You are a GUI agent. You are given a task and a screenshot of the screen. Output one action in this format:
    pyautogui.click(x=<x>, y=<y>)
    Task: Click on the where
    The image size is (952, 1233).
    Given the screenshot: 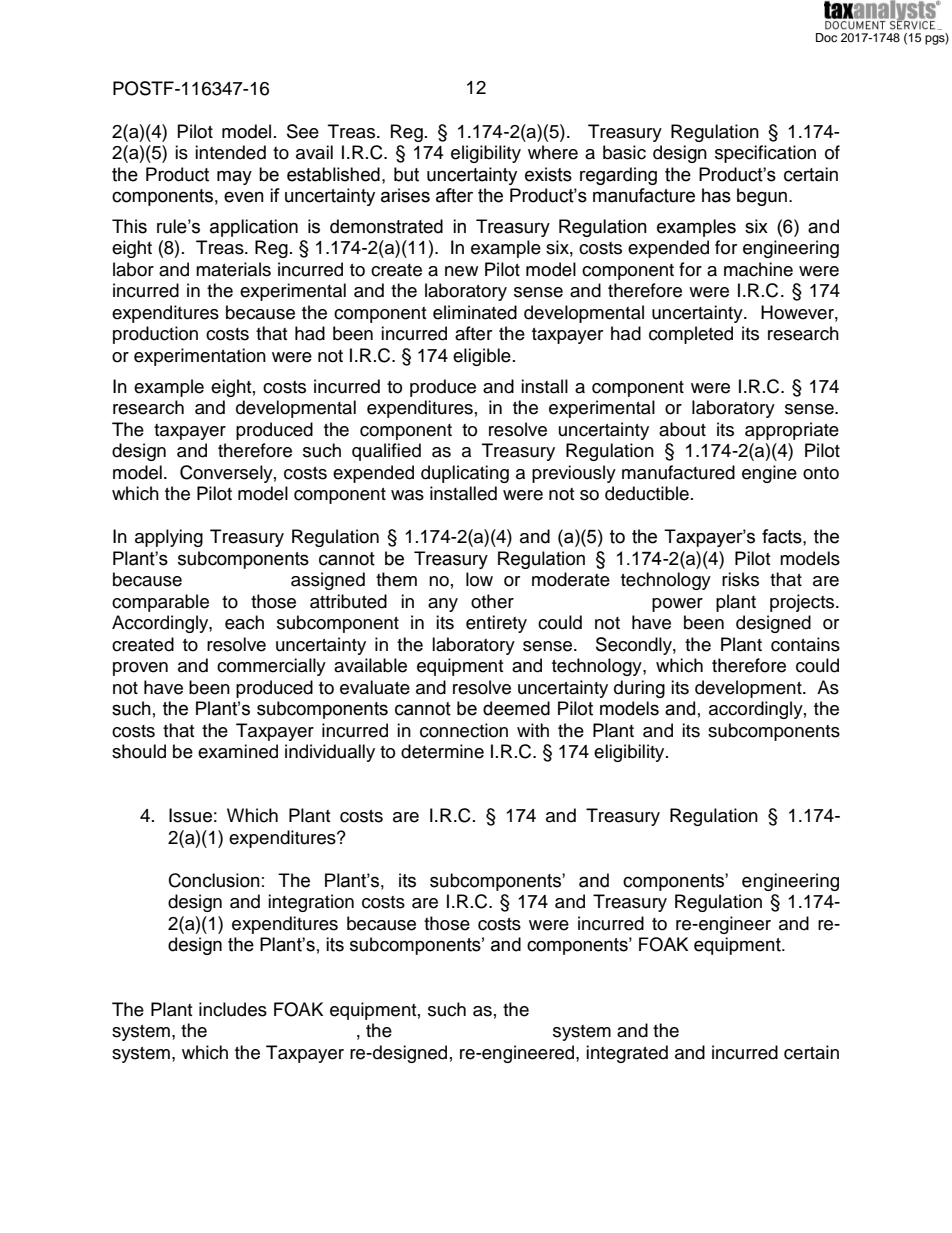 What is the action you would take?
    pyautogui.click(x=553, y=152)
